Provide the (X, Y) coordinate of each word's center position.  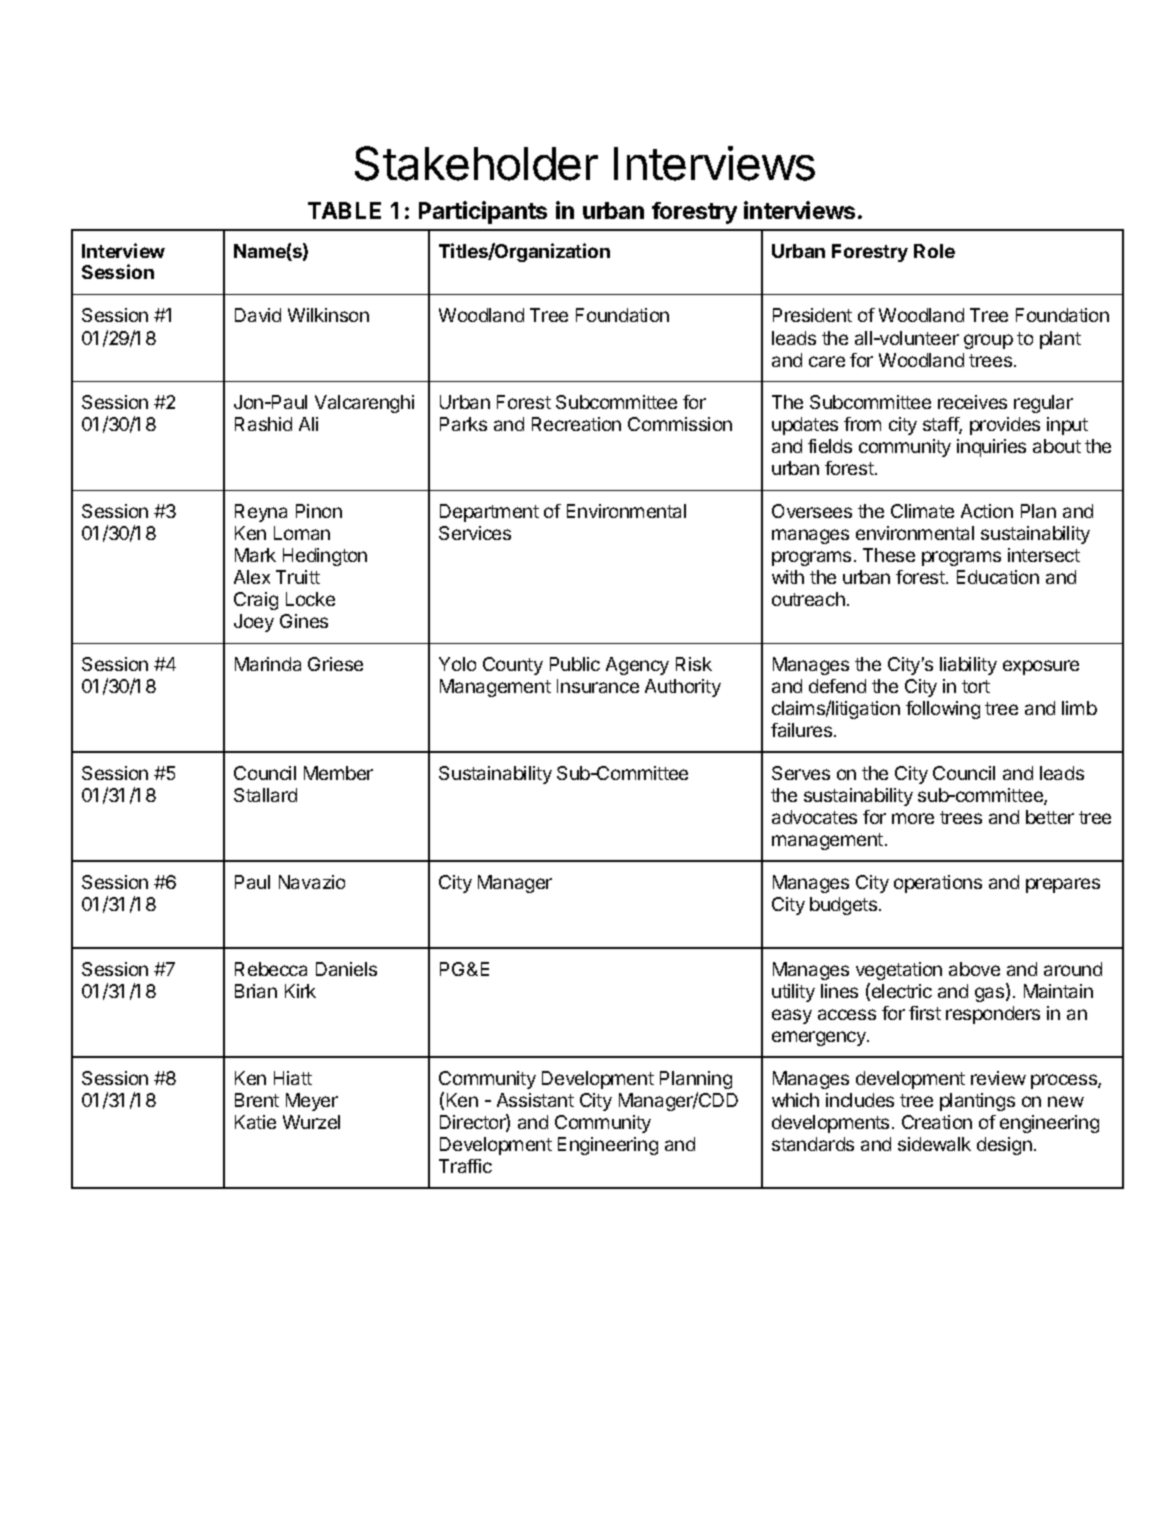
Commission (680, 424)
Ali (308, 424)
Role (934, 251)
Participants (483, 212)
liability (968, 666)
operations (938, 884)
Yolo (457, 664)
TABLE (344, 210)
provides (1005, 426)
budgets (843, 906)
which (795, 1100)
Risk (694, 664)
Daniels (346, 969)
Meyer (312, 1102)
